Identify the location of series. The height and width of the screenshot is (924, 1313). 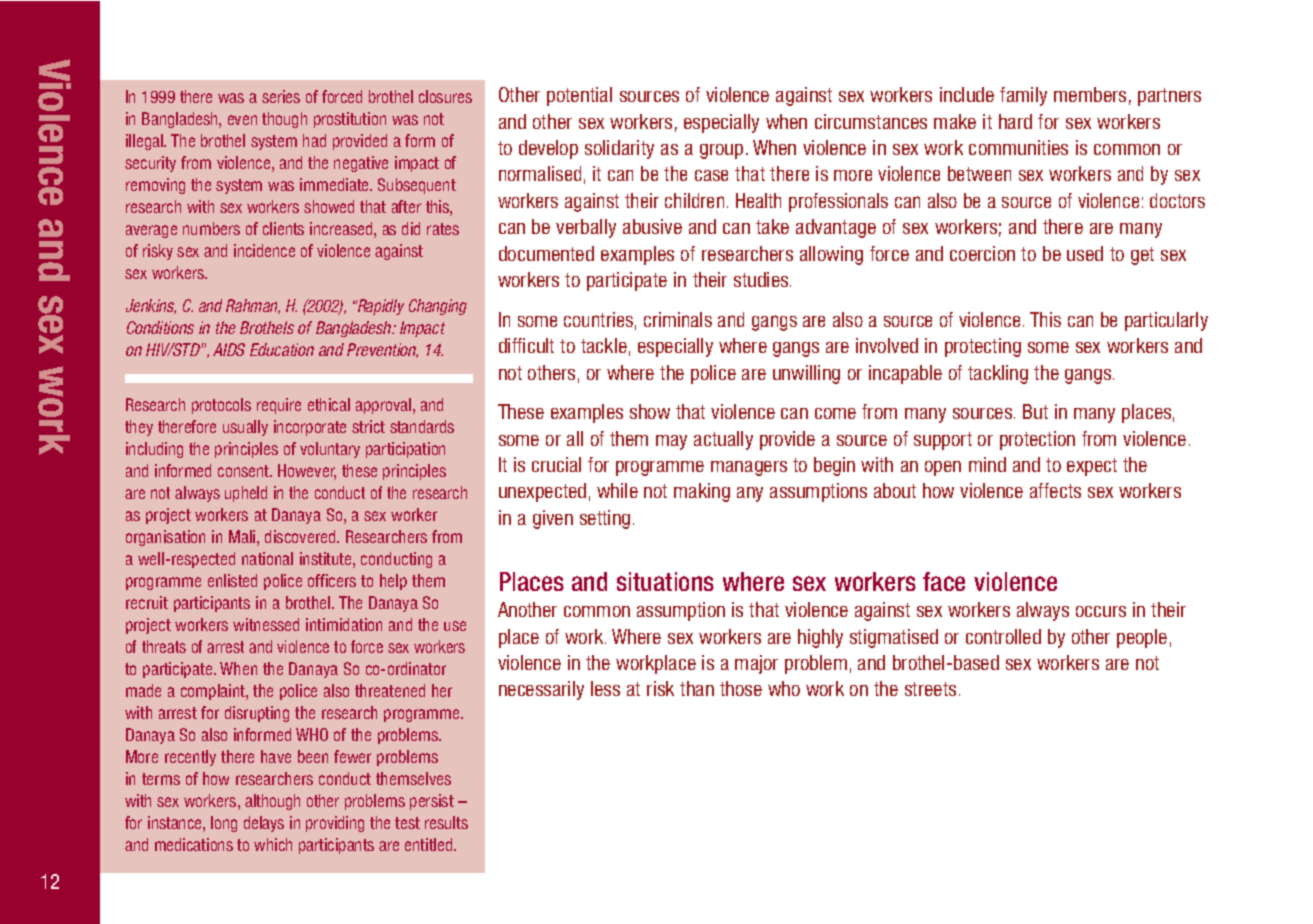
(281, 96).
